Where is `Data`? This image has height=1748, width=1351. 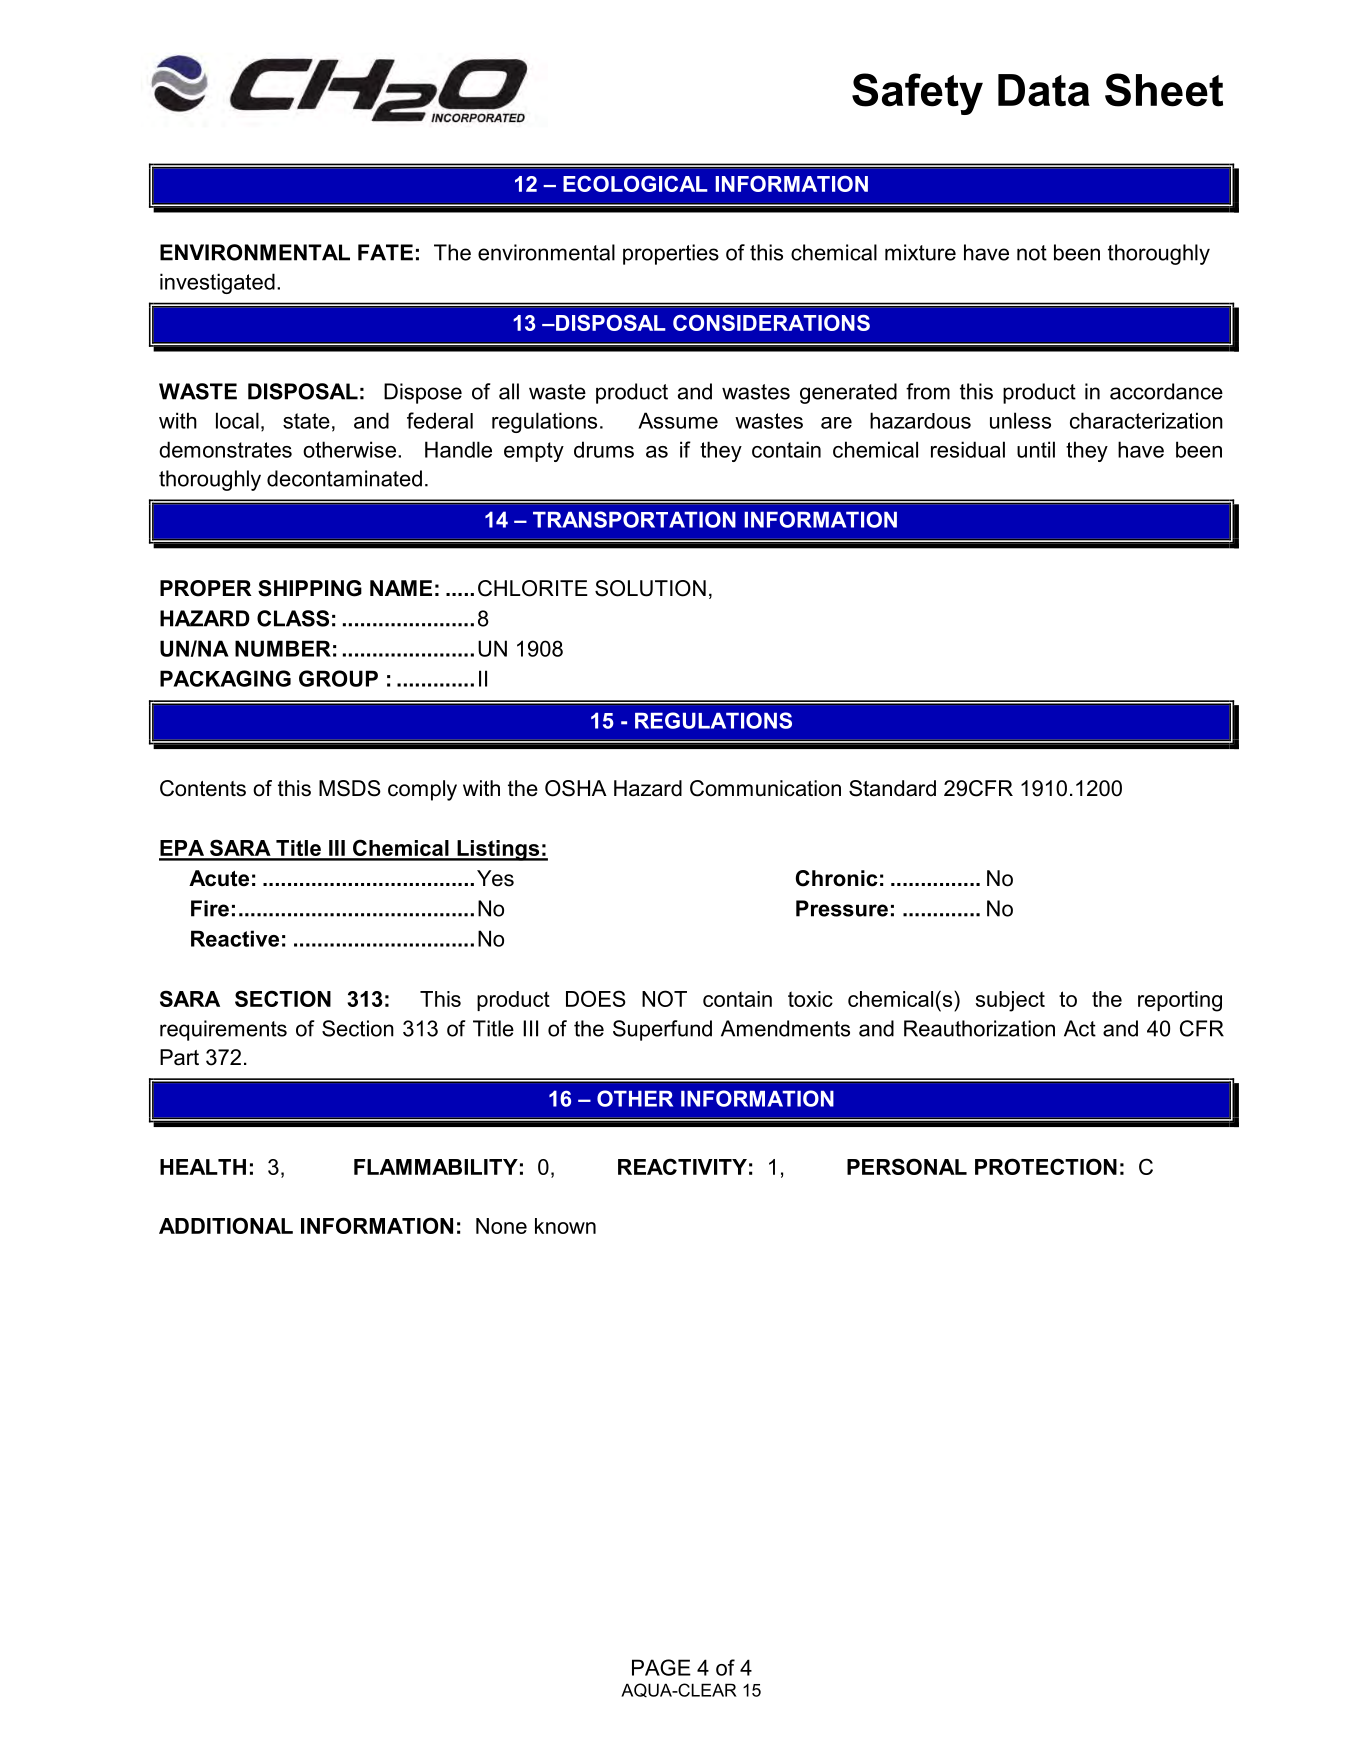 Data is located at coordinates (1044, 90).
